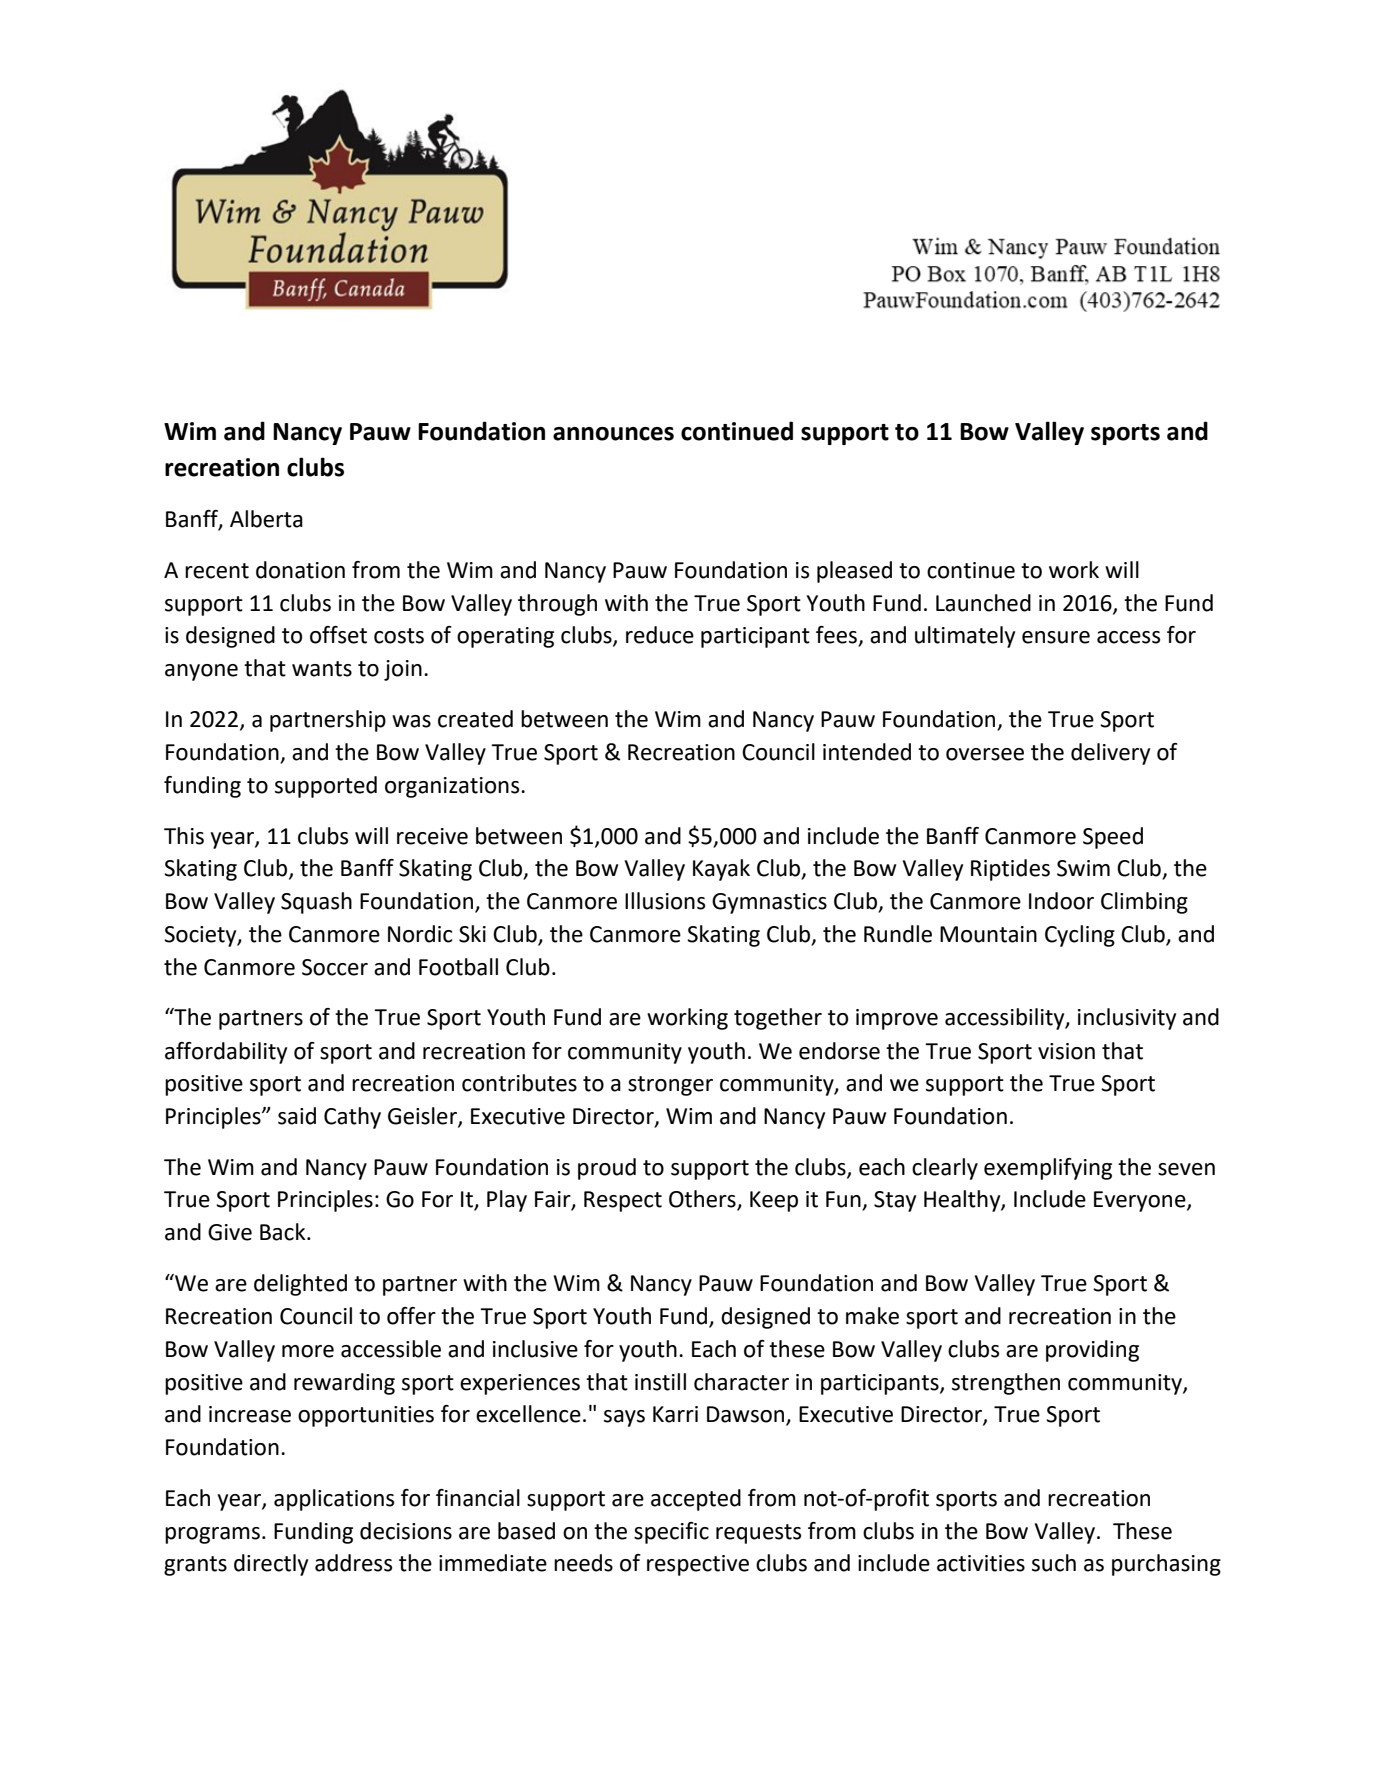 Image resolution: width=1384 pixels, height=1791 pixels. I want to click on Alberta, so click(266, 519).
